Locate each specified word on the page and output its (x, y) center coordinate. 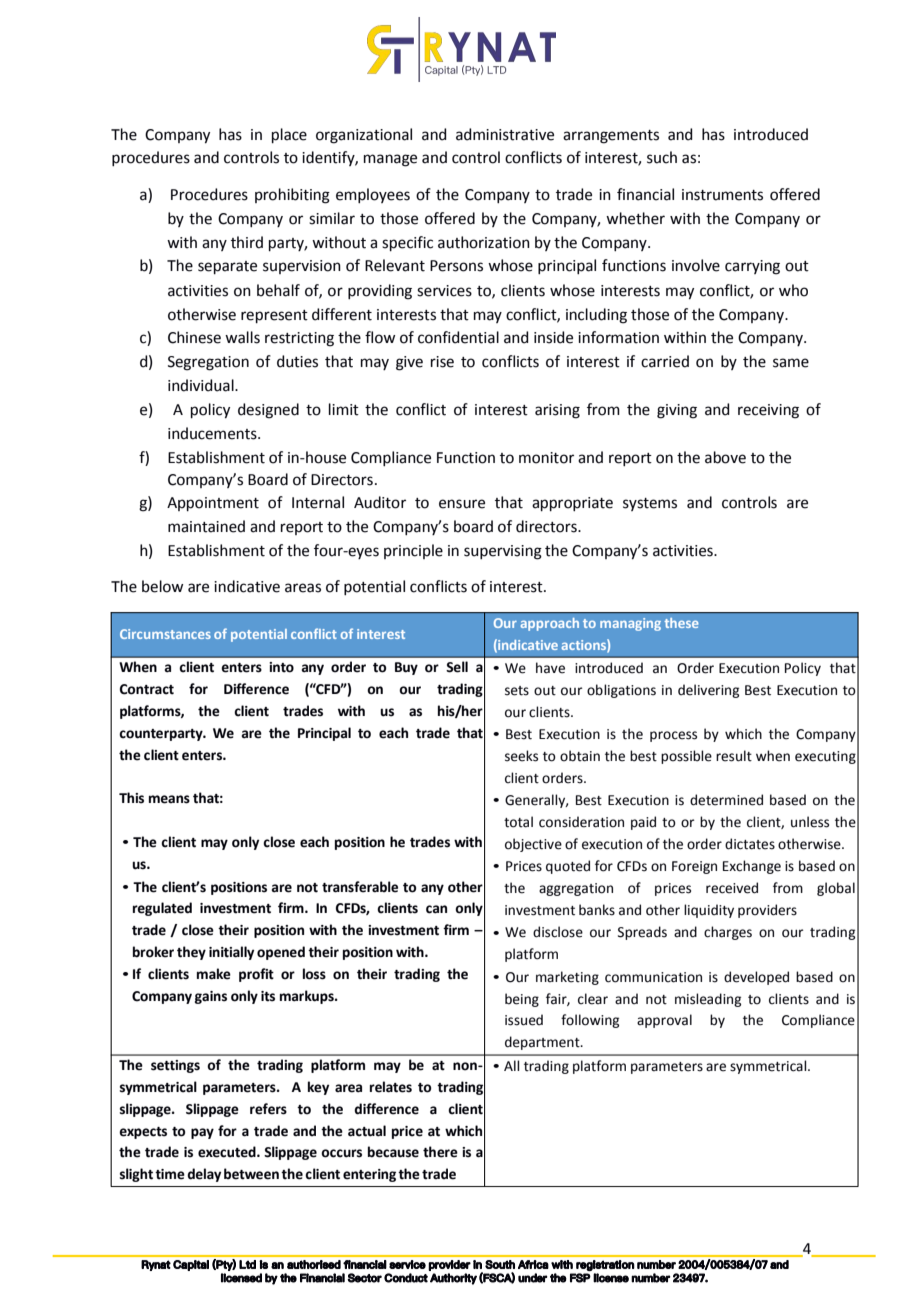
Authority (453, 1279)
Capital (191, 1265)
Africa (533, 1264)
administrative (505, 134)
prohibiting (292, 196)
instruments (722, 195)
